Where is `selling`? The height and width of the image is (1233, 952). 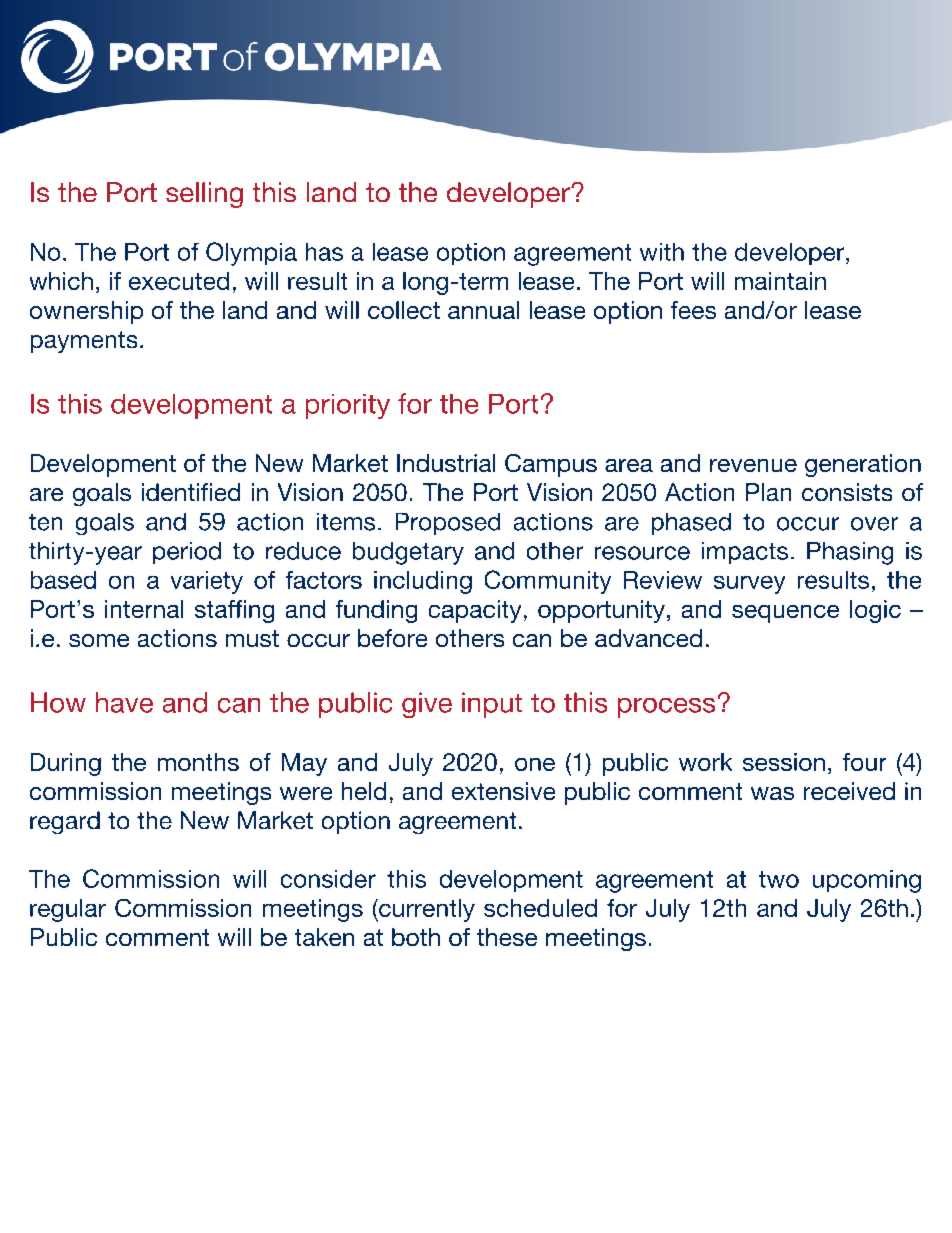 selling is located at coordinates (204, 195).
